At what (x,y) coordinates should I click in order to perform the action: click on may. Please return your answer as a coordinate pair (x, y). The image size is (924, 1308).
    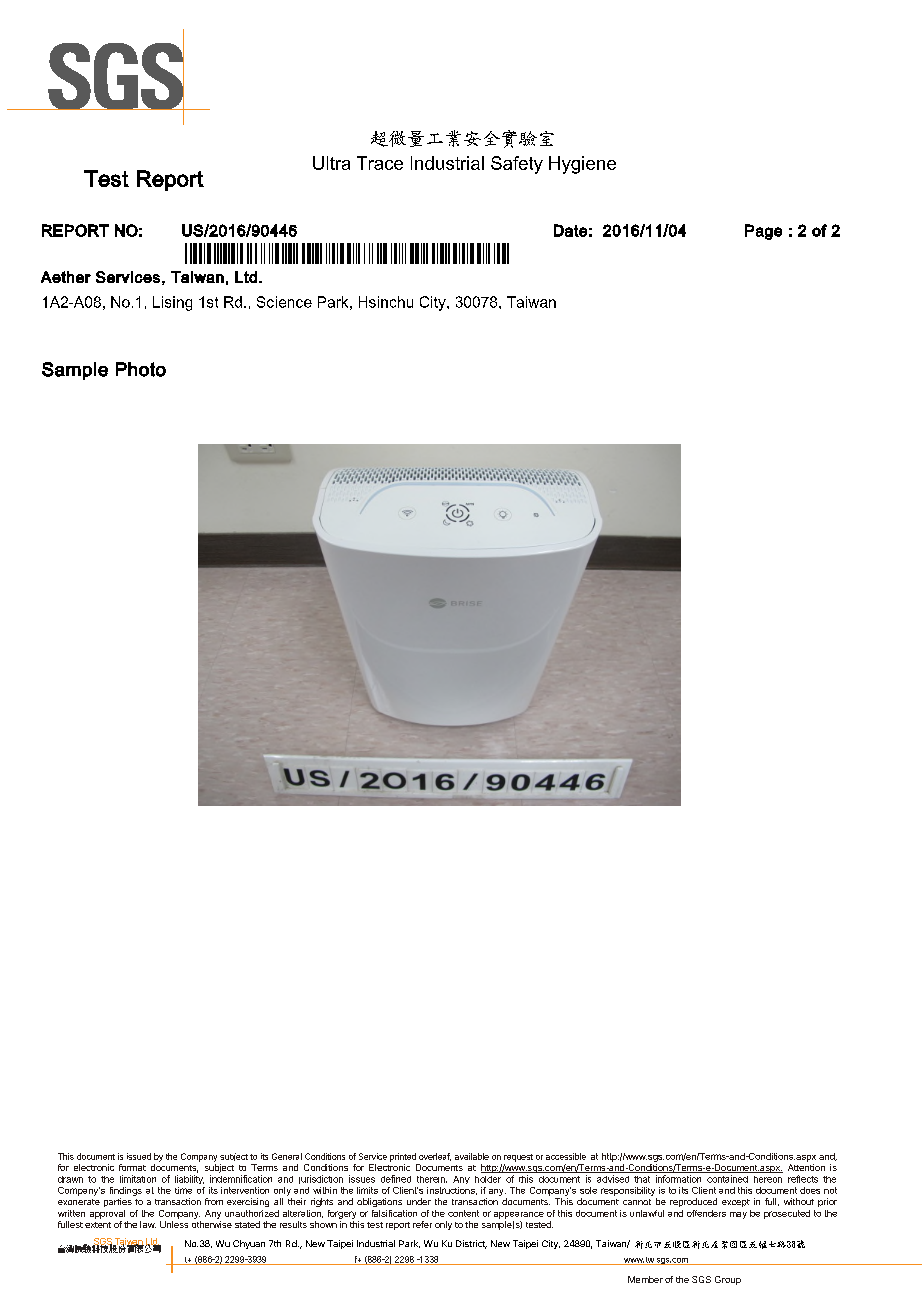
    Looking at the image, I should click on (738, 1215).
